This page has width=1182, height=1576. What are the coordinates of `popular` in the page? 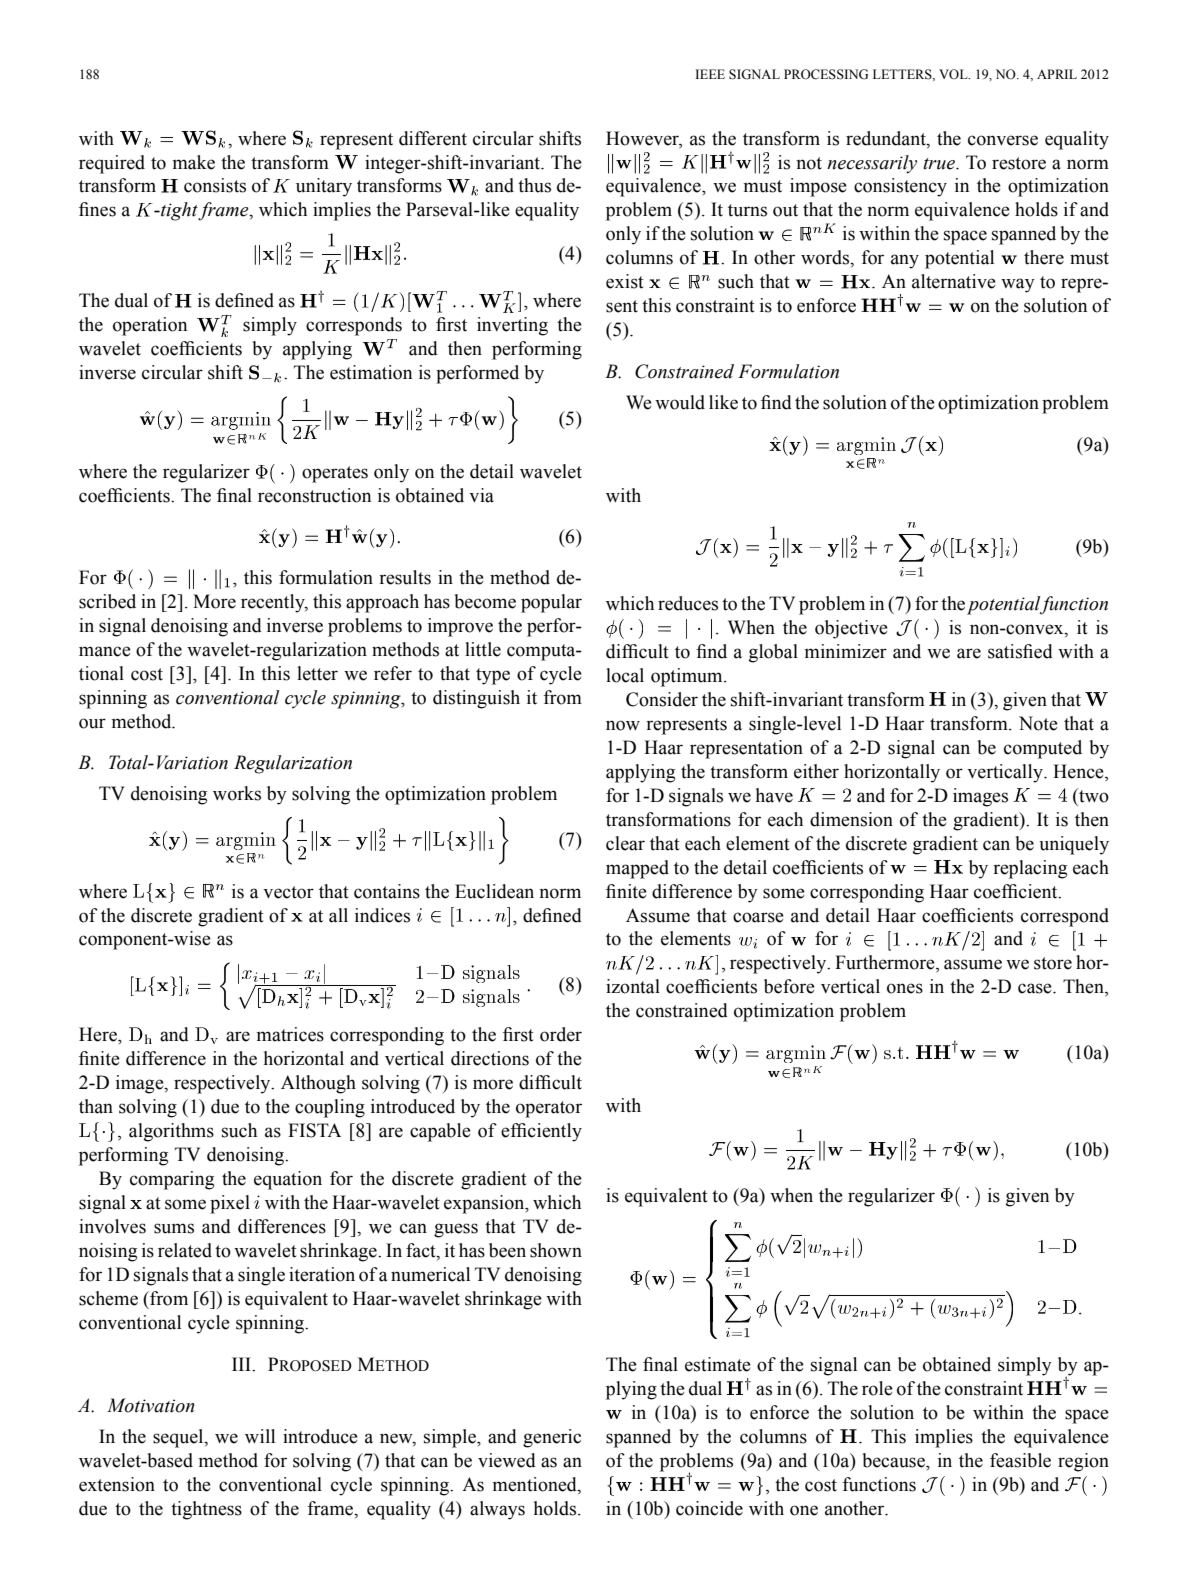 It's located at (551, 603).
